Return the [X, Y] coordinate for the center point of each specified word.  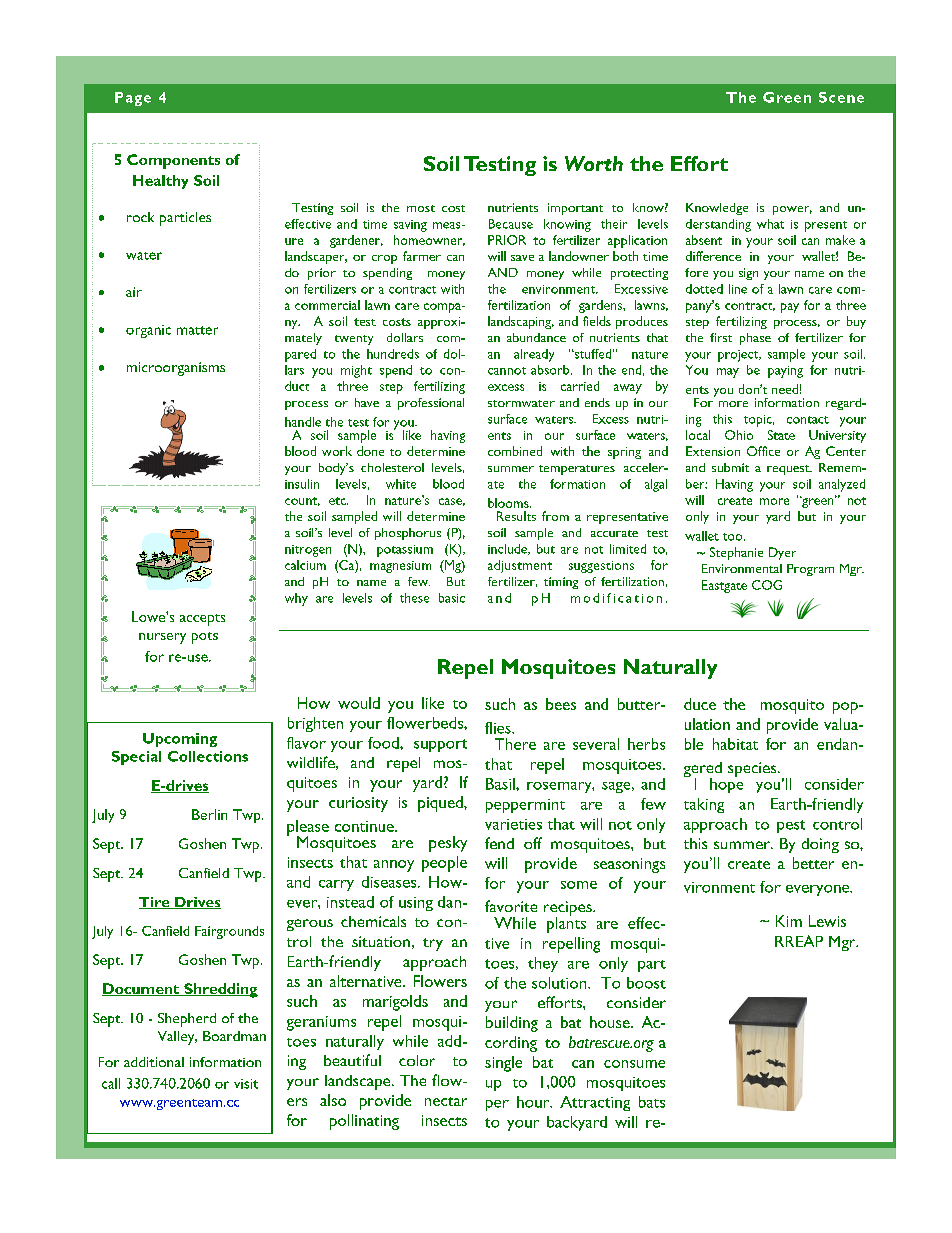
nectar [446, 1101]
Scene [841, 97]
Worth [594, 163]
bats [652, 1102]
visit [246, 1084]
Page [133, 99]
